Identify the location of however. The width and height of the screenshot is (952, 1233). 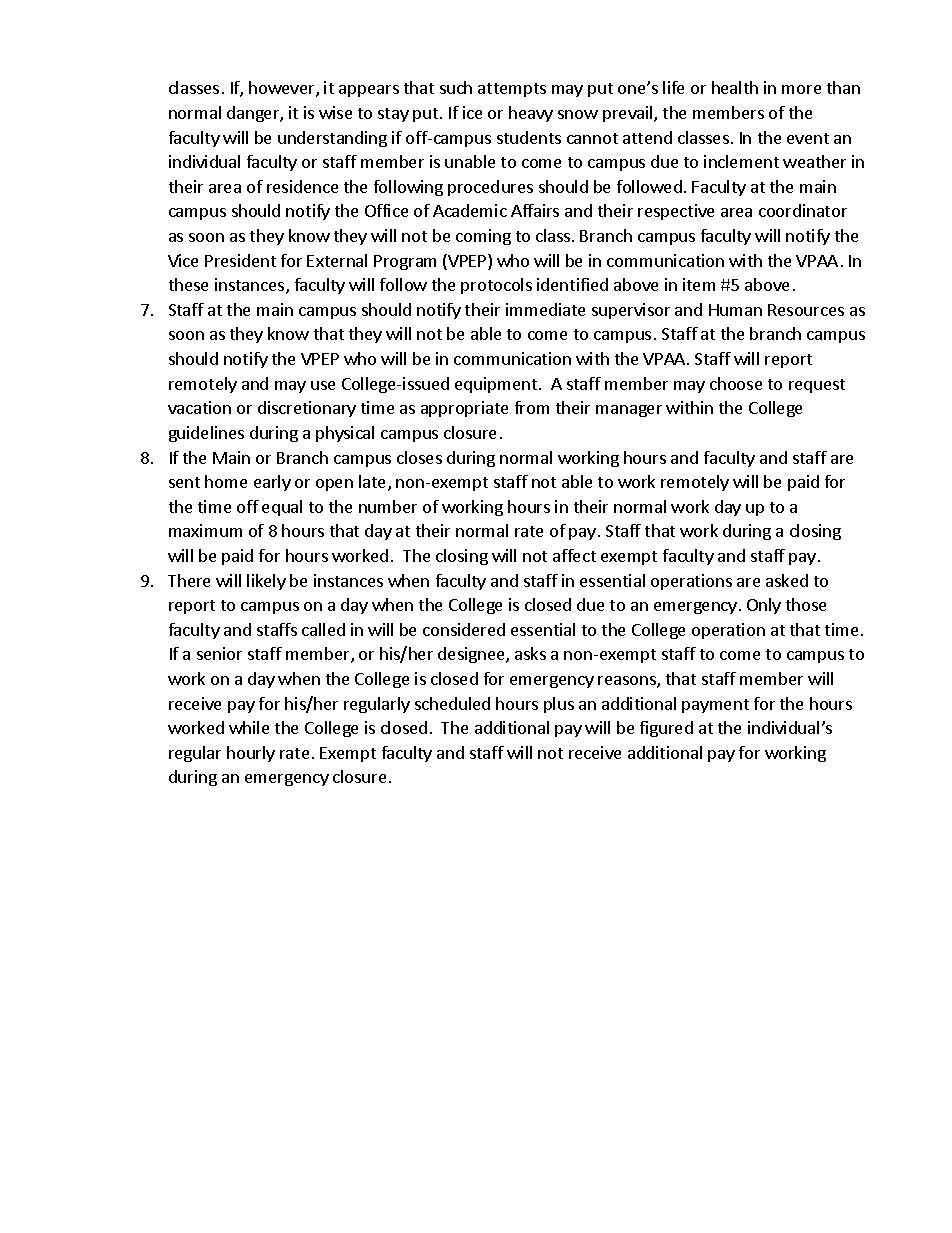
(283, 89).
